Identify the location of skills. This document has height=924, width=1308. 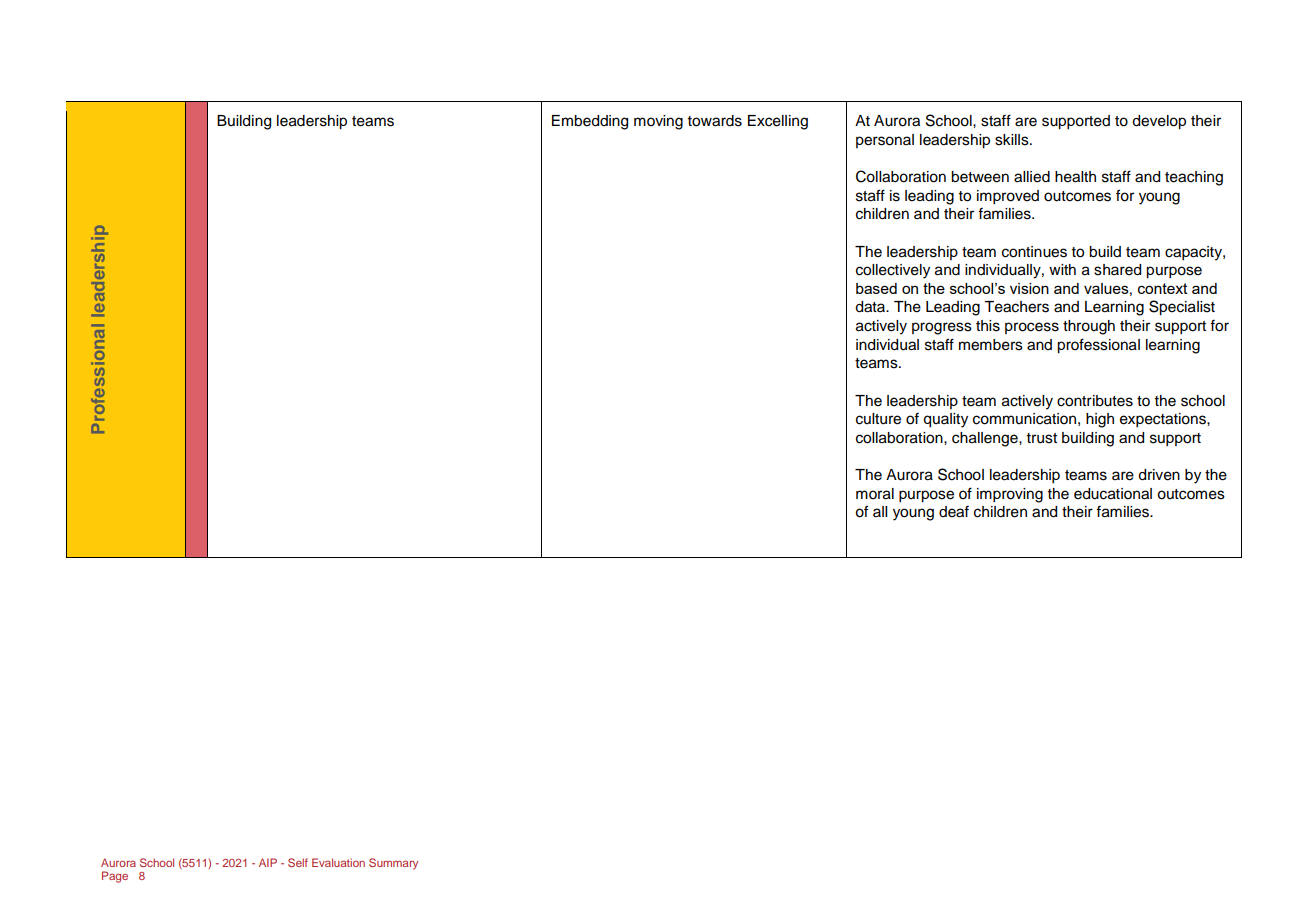
(1013, 140).
